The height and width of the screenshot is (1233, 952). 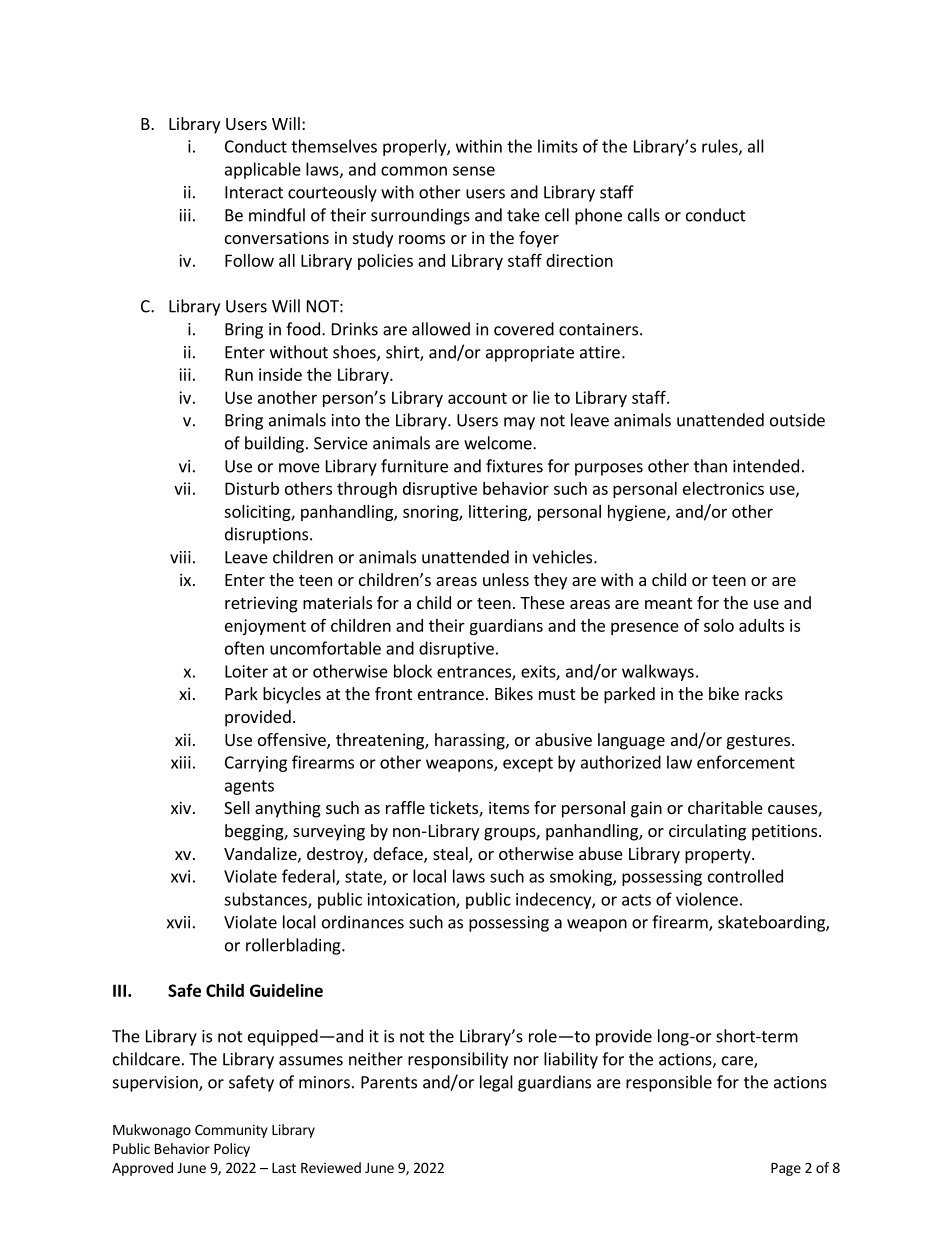 What do you see at coordinates (180, 557) in the screenshot?
I see `viii` at bounding box center [180, 557].
